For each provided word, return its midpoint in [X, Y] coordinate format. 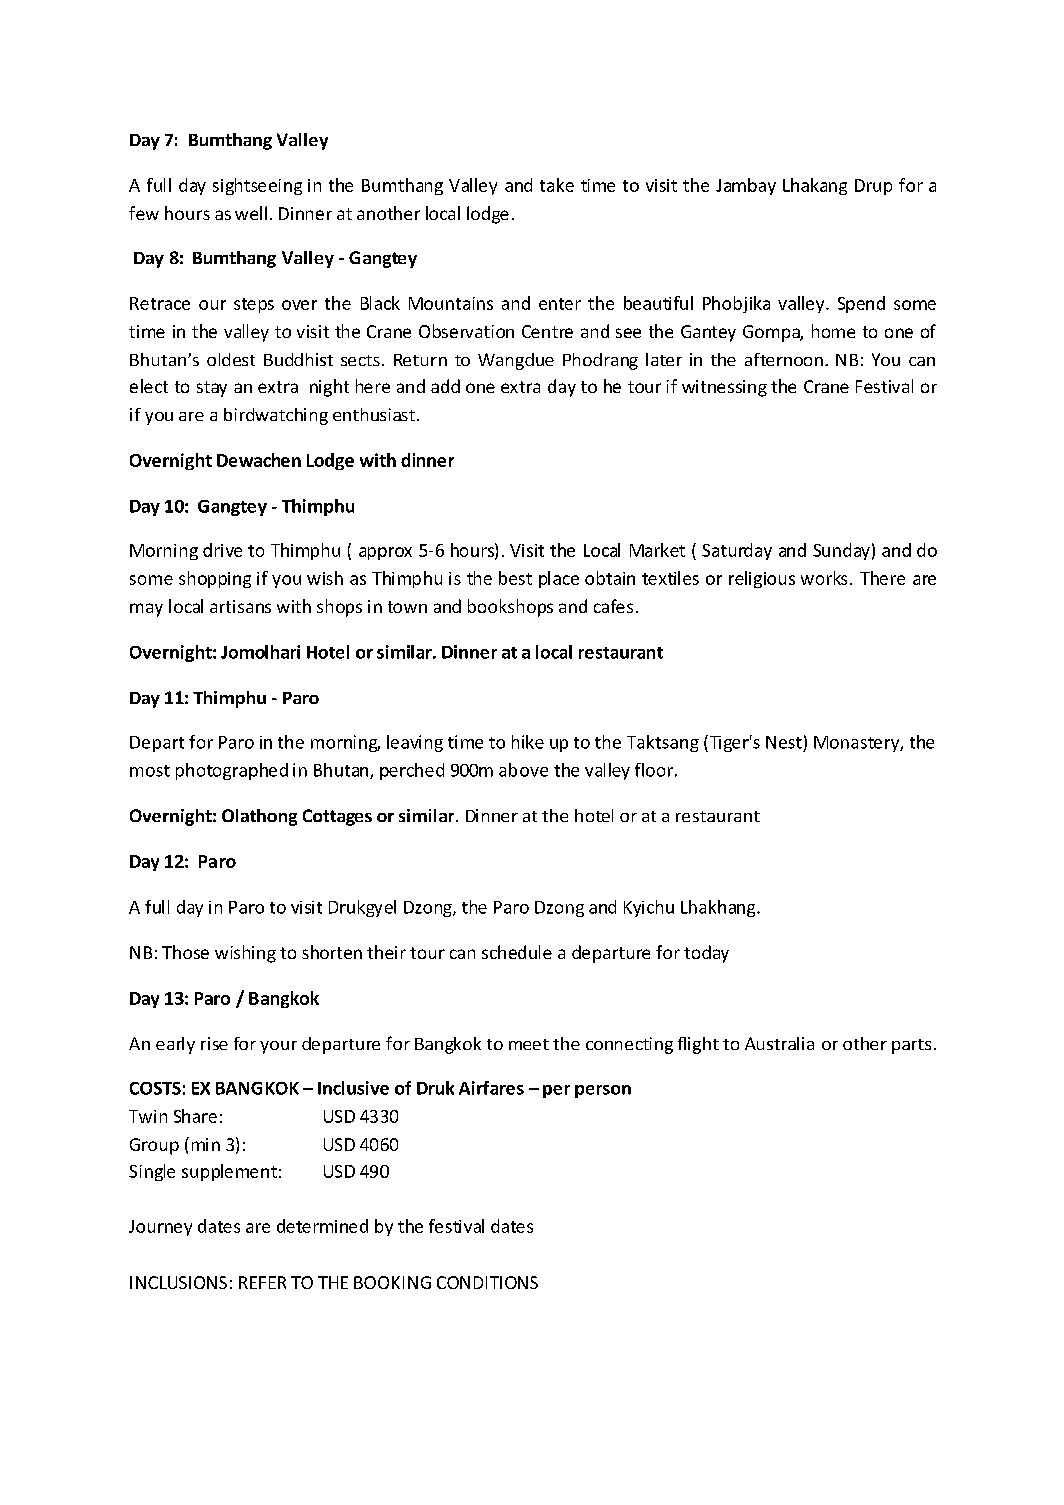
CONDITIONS [487, 1282]
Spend [861, 304]
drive [222, 550]
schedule [517, 952]
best [515, 578]
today [706, 954]
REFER [262, 1282]
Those [185, 952]
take [557, 185]
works [824, 578]
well [251, 213]
